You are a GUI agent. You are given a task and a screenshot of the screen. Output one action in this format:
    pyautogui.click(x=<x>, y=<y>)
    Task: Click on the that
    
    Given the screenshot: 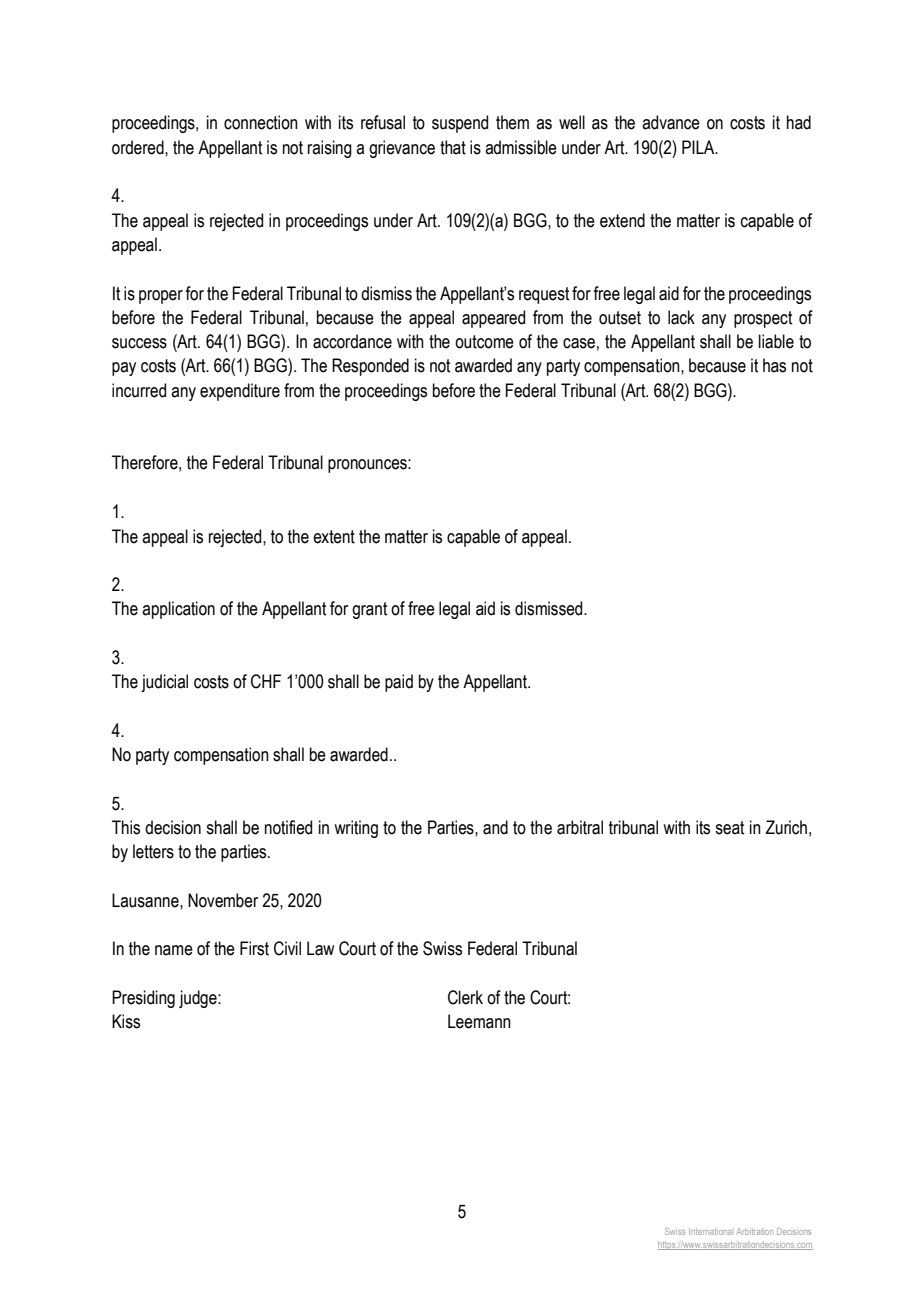 What is the action you would take?
    pyautogui.click(x=453, y=147)
